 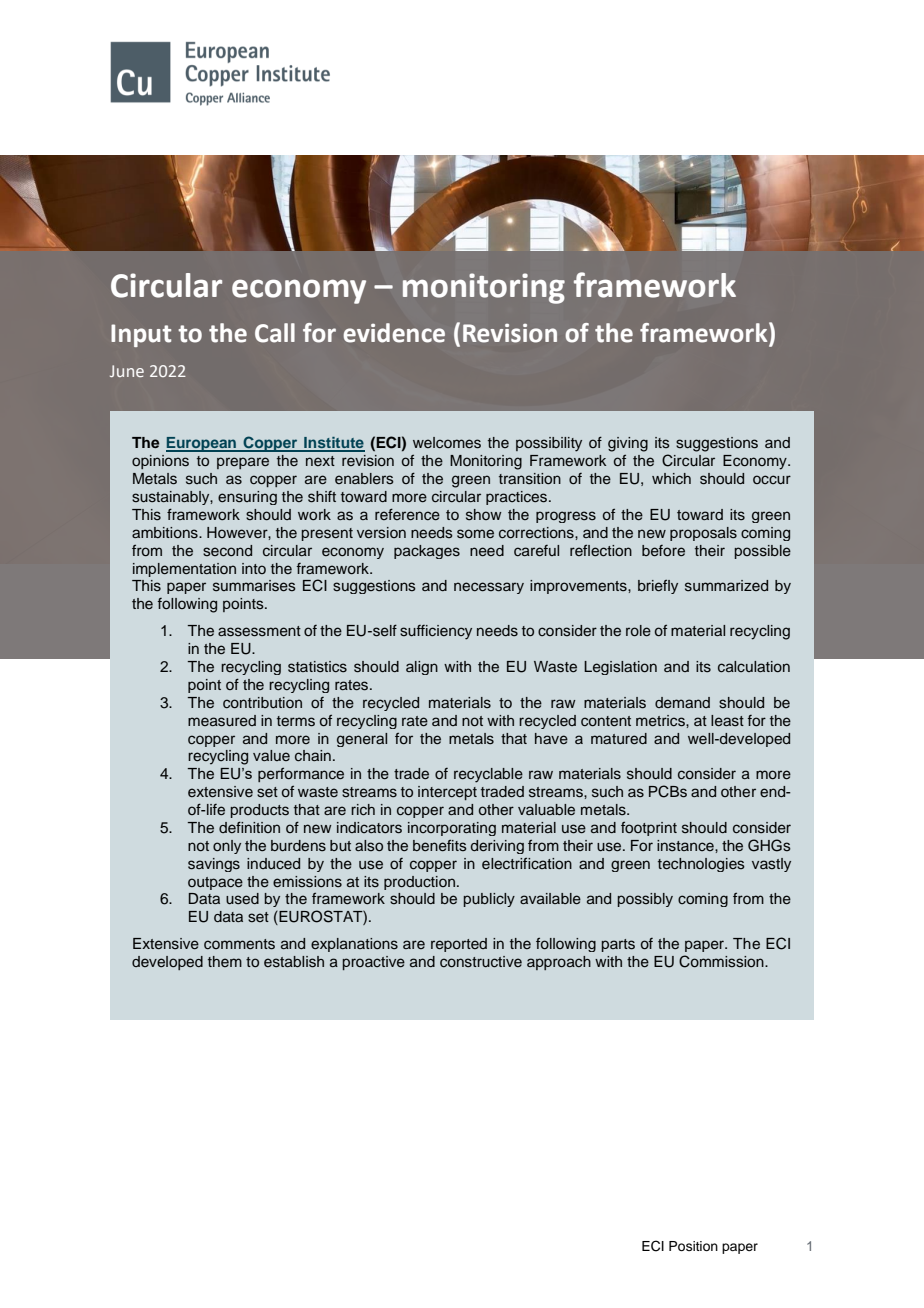 I want to click on Input, so click(x=141, y=335).
